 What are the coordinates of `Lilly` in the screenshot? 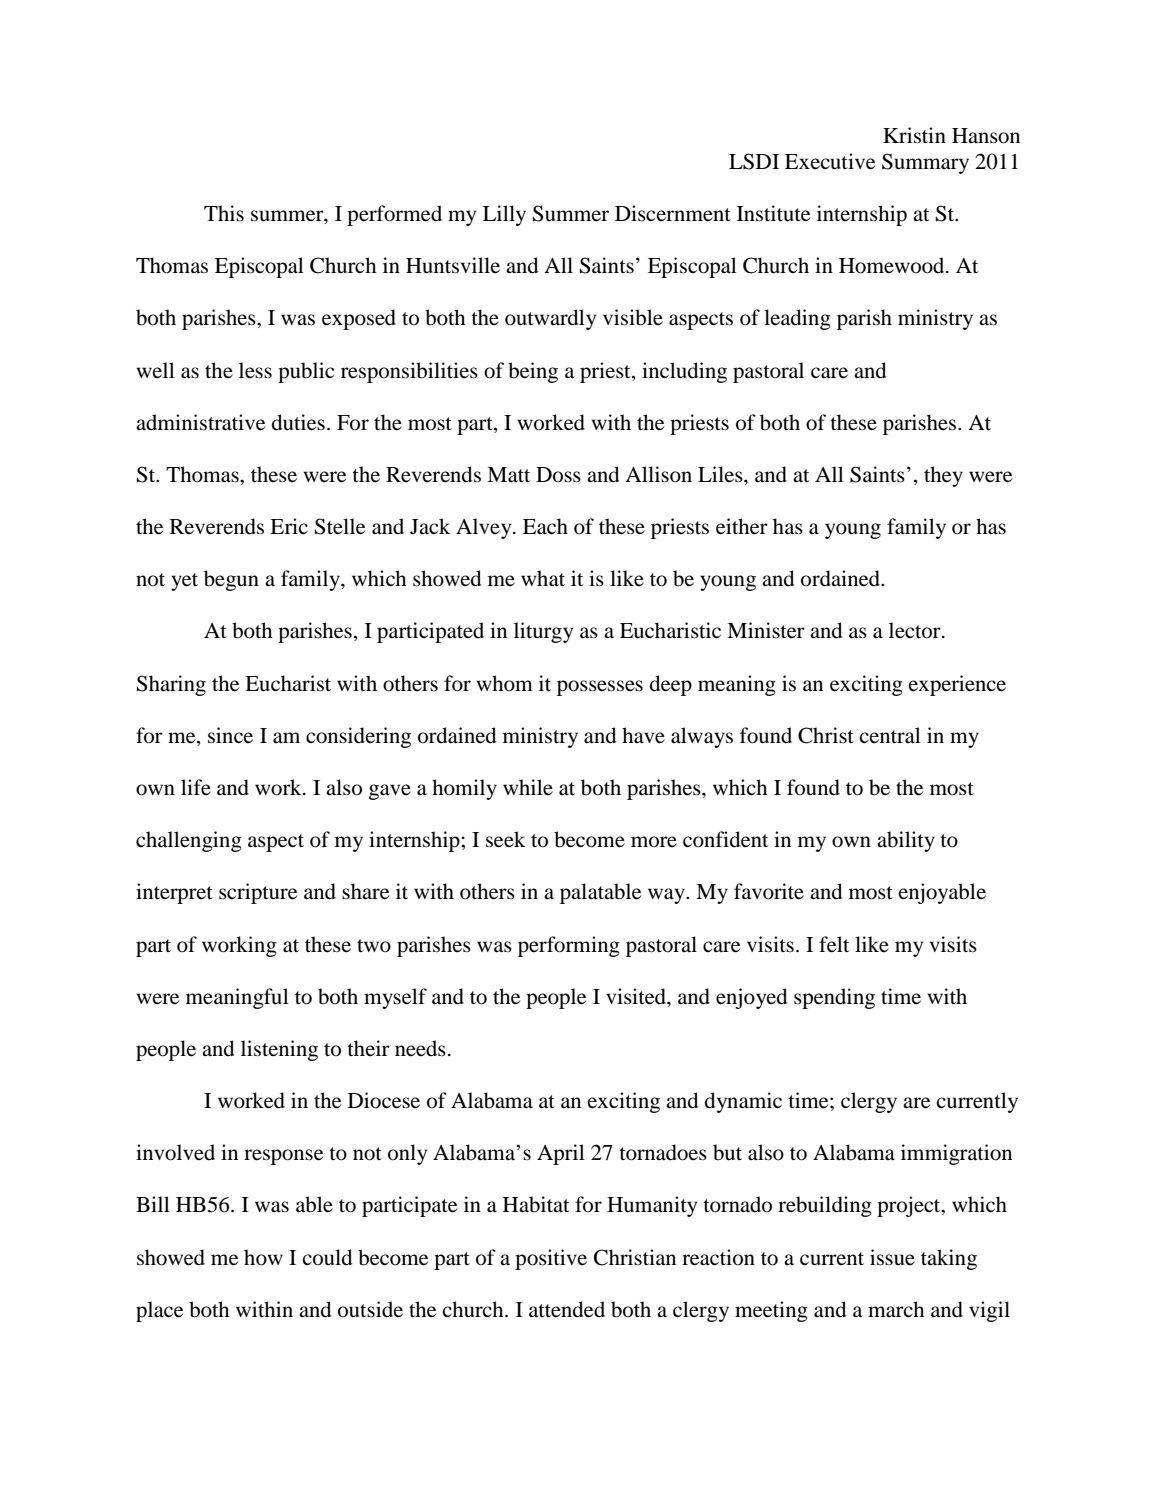 It's located at (504, 215).
